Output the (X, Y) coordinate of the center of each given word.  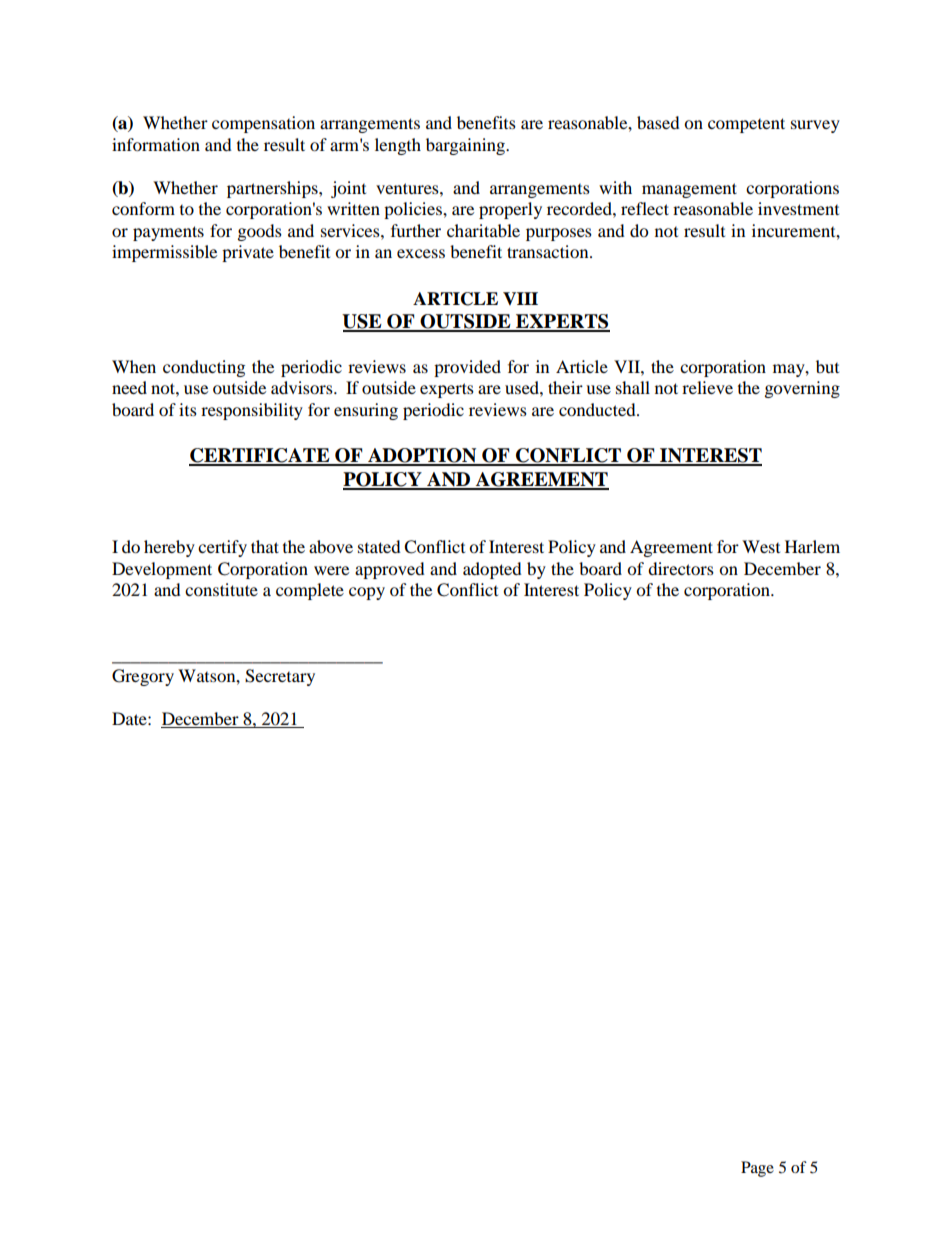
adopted (492, 570)
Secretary (280, 677)
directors (681, 568)
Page (757, 1169)
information (156, 144)
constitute (221, 589)
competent (746, 125)
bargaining (467, 146)
